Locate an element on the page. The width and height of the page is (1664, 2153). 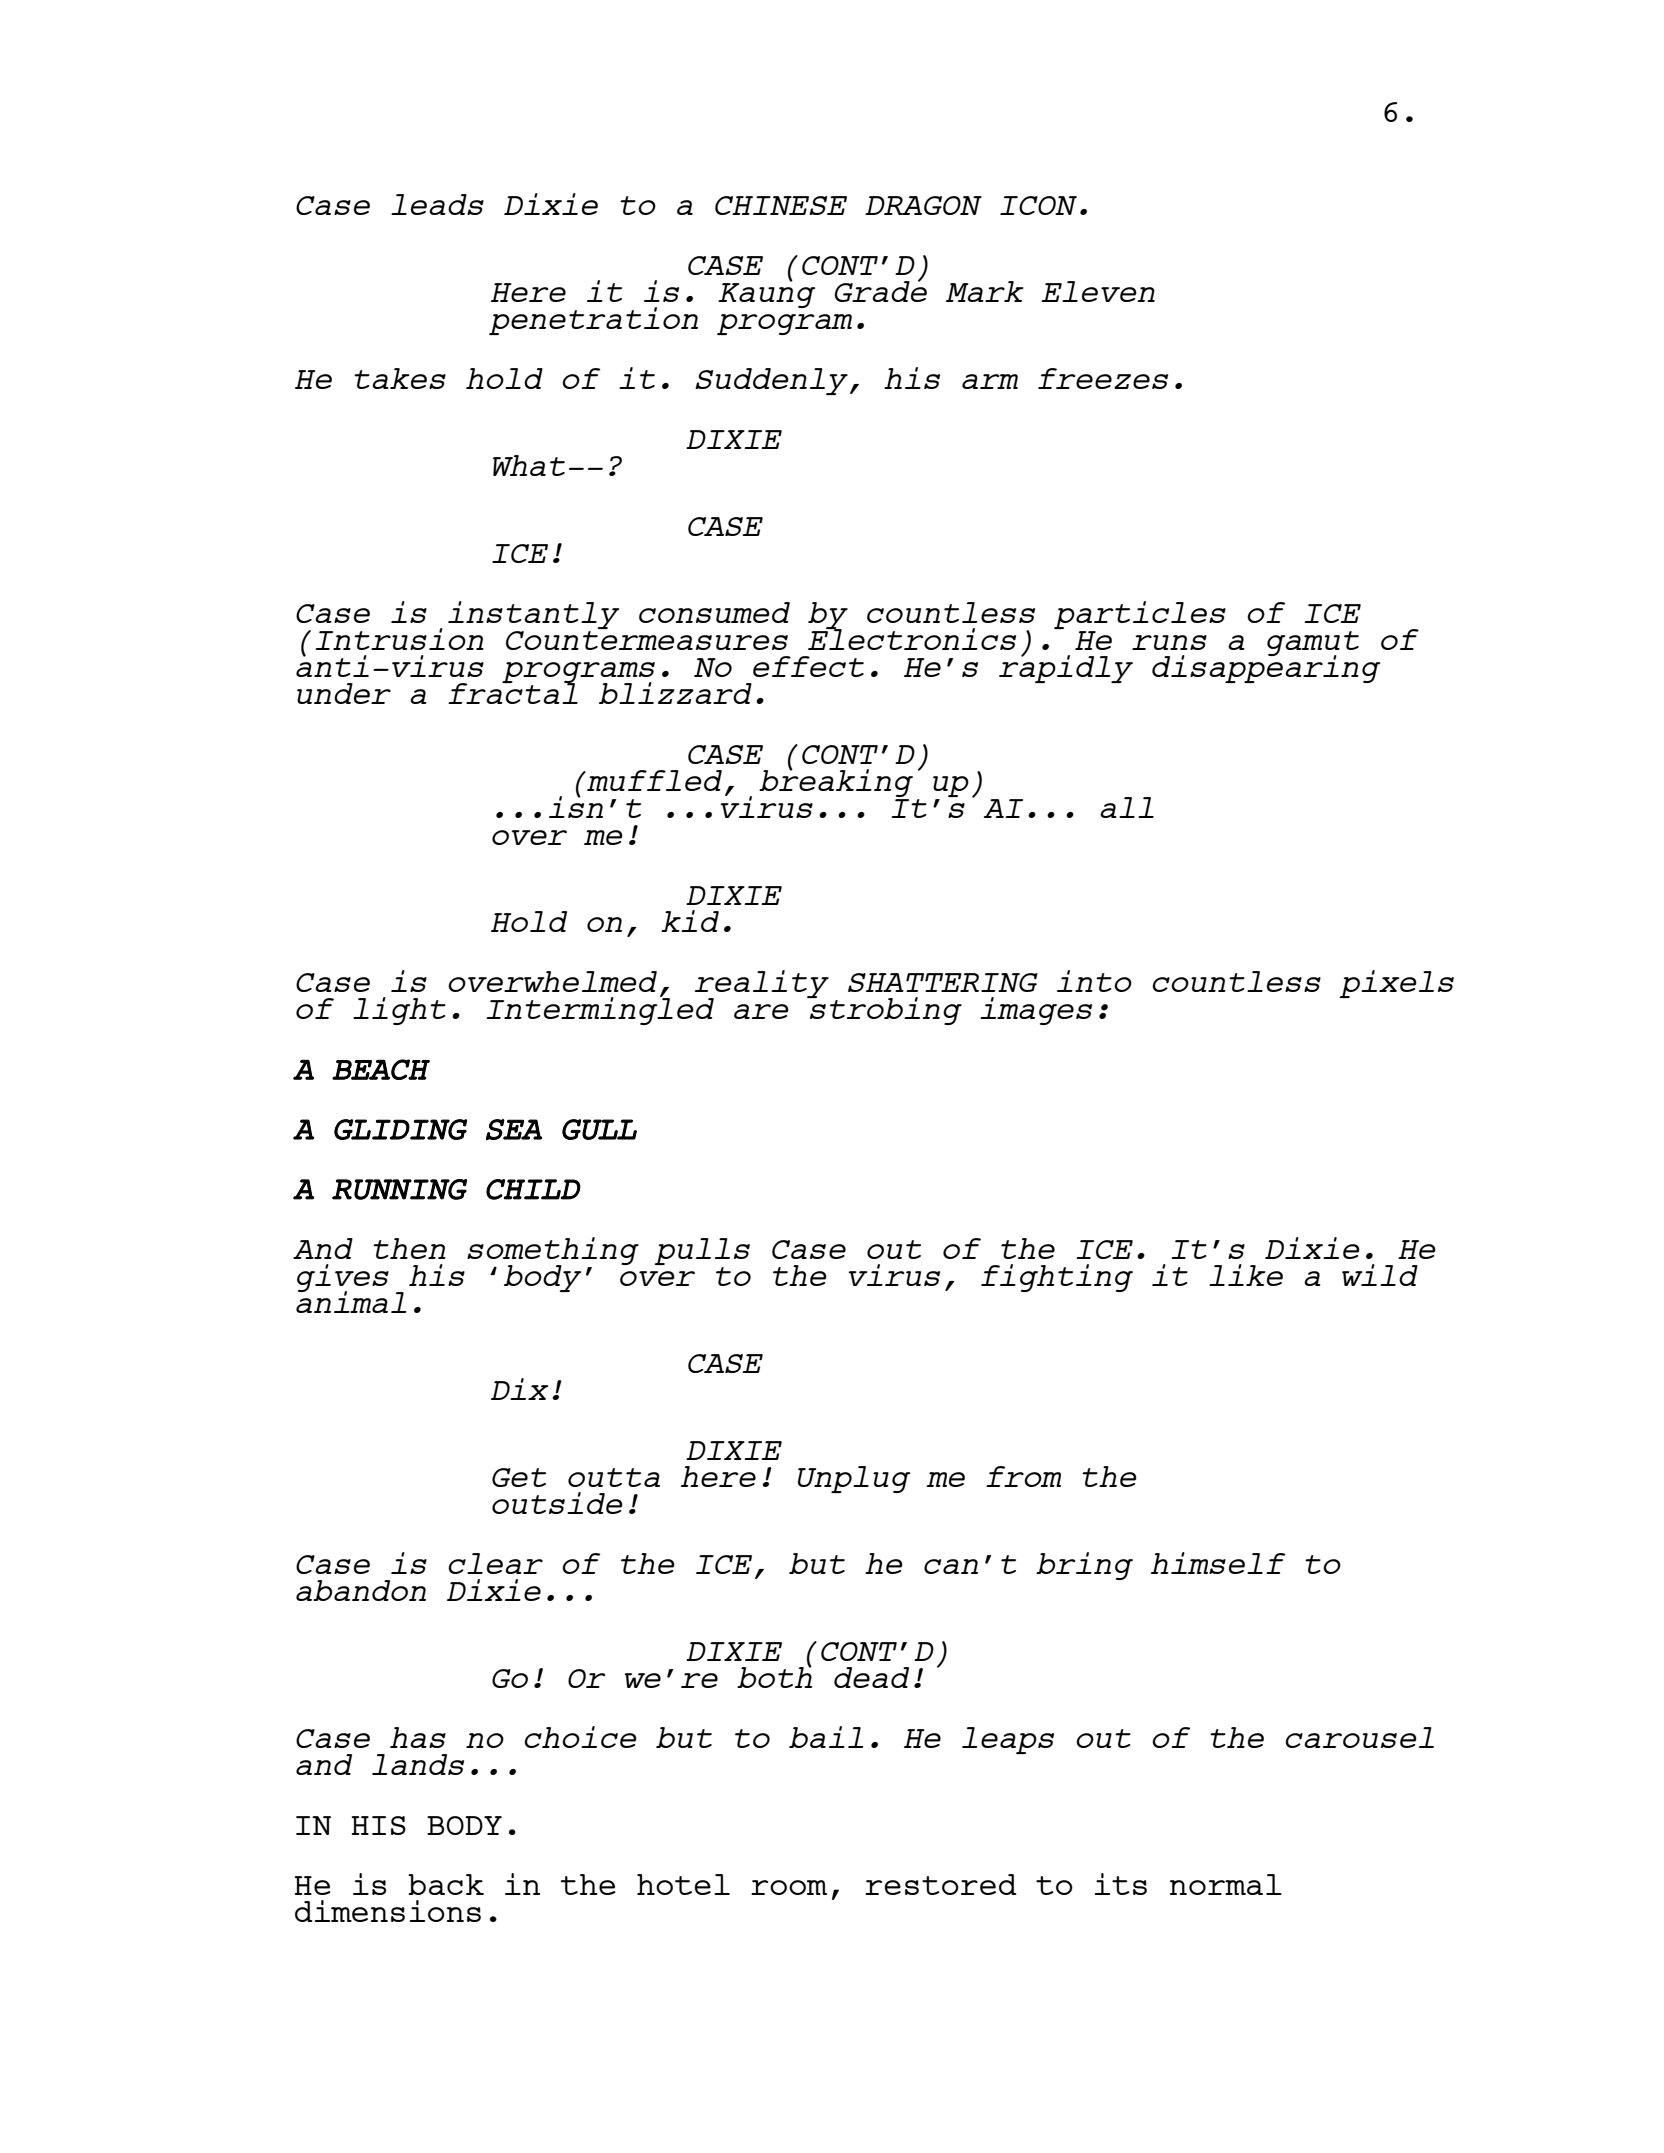
all is located at coordinates (1127, 807).
